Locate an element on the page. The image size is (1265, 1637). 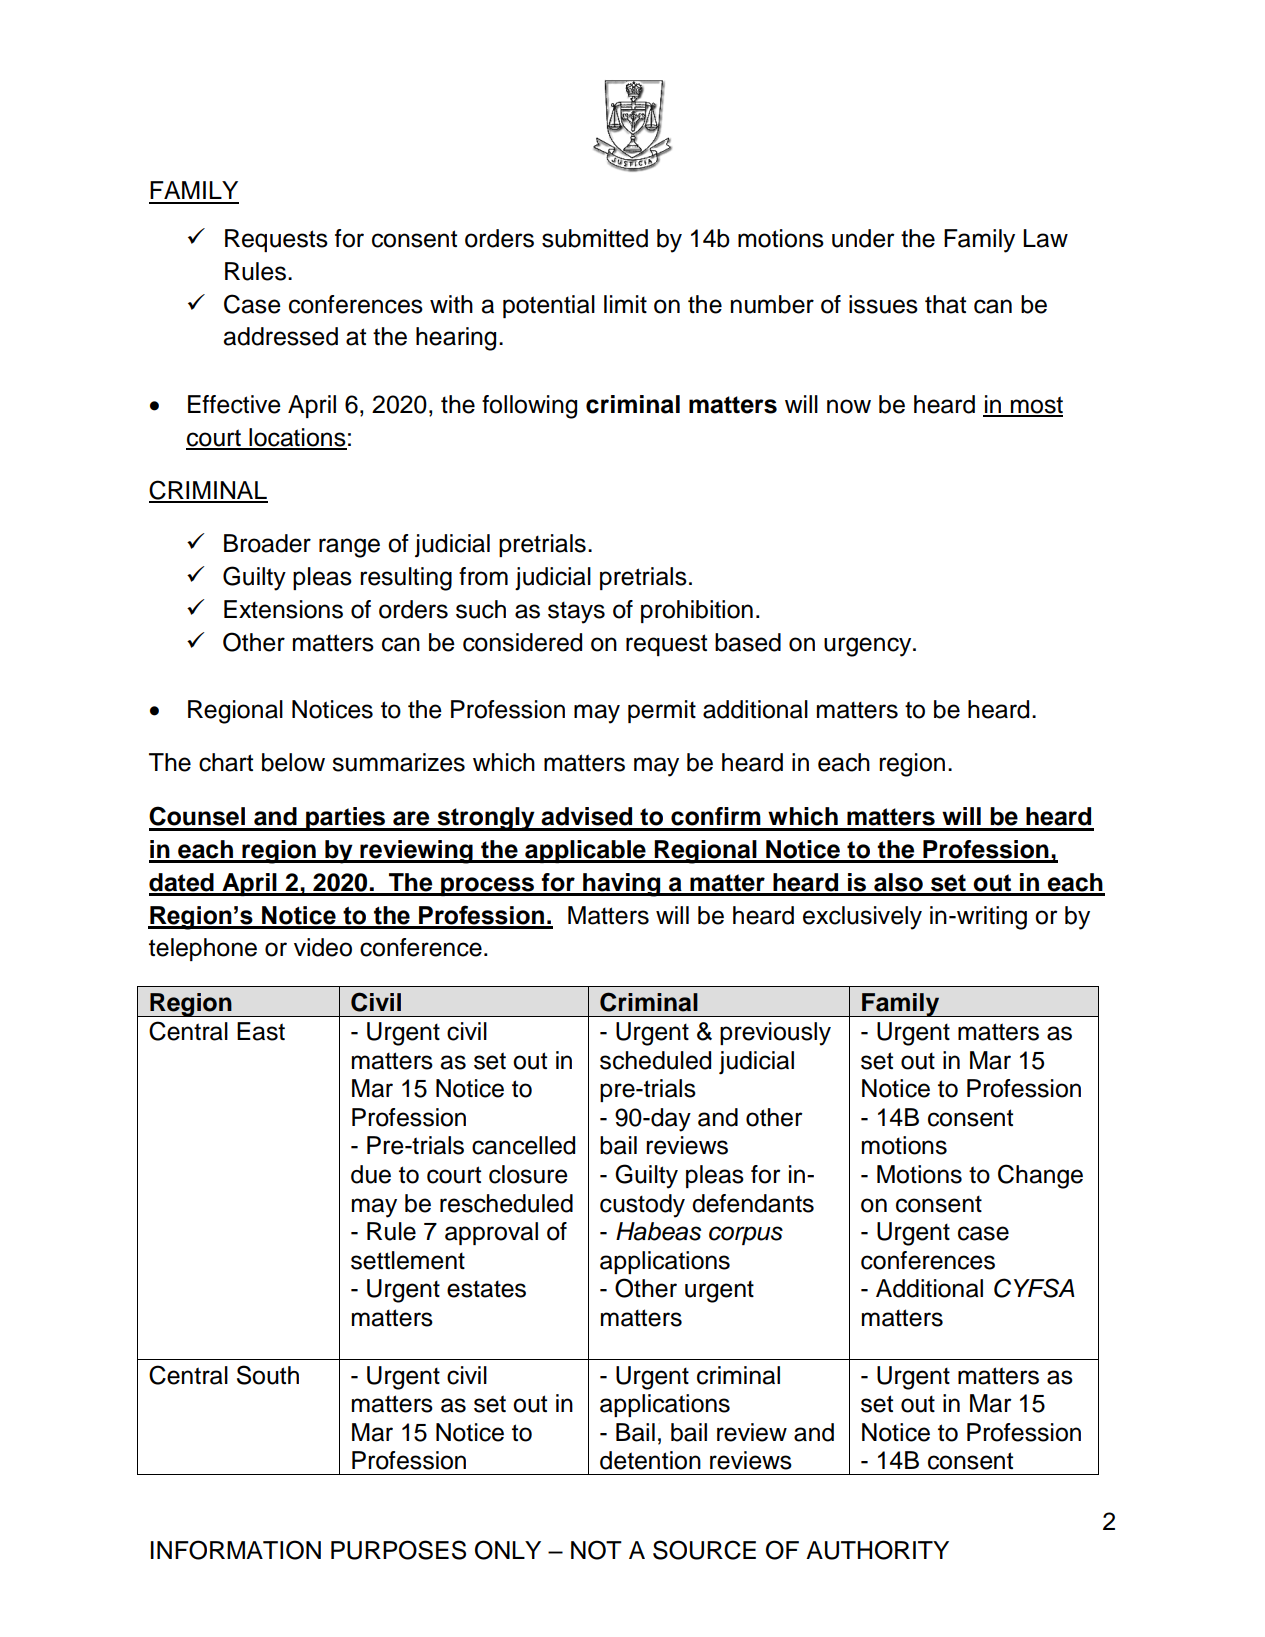
permit is located at coordinates (662, 711).
